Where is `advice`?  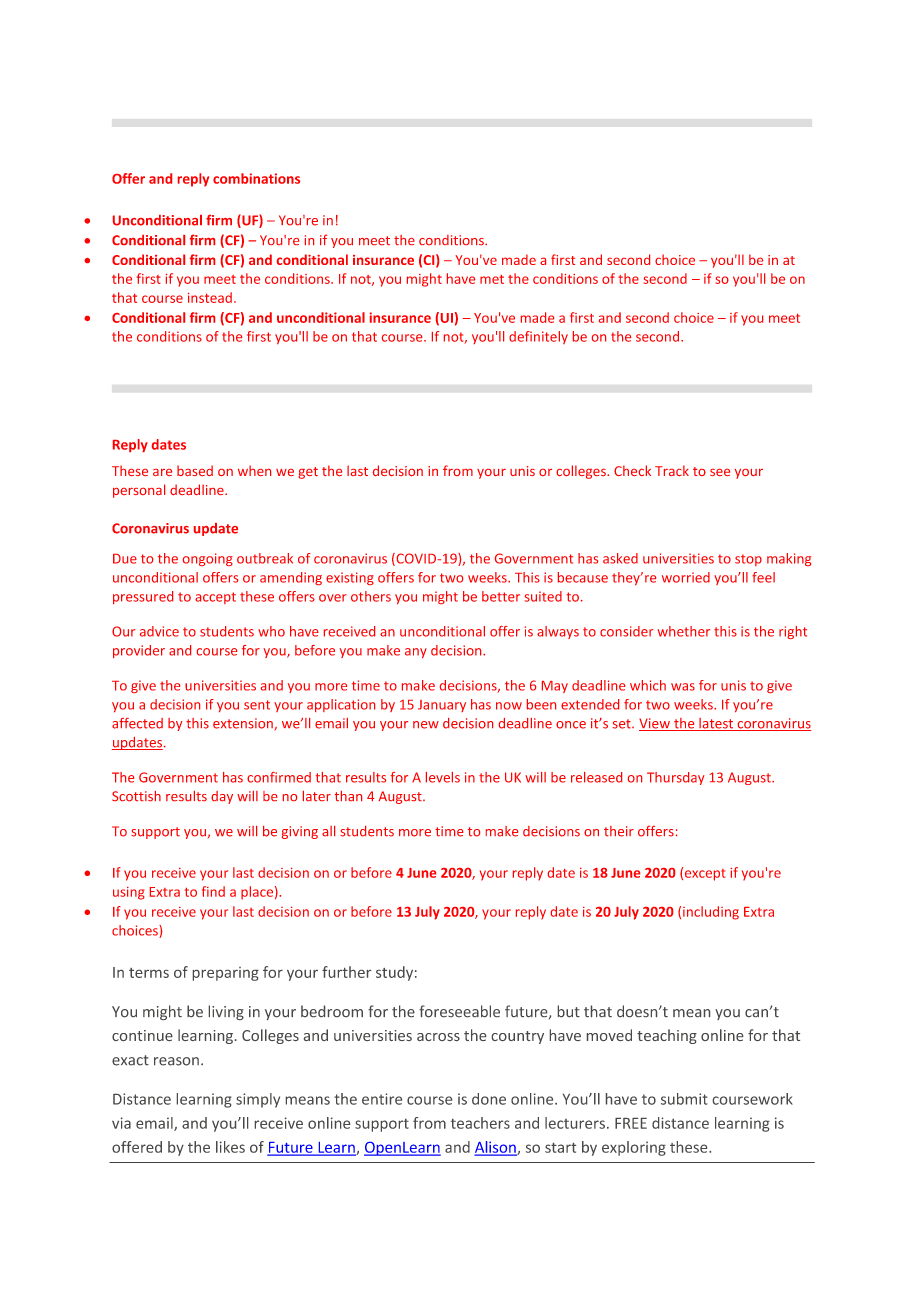 advice is located at coordinates (159, 631).
